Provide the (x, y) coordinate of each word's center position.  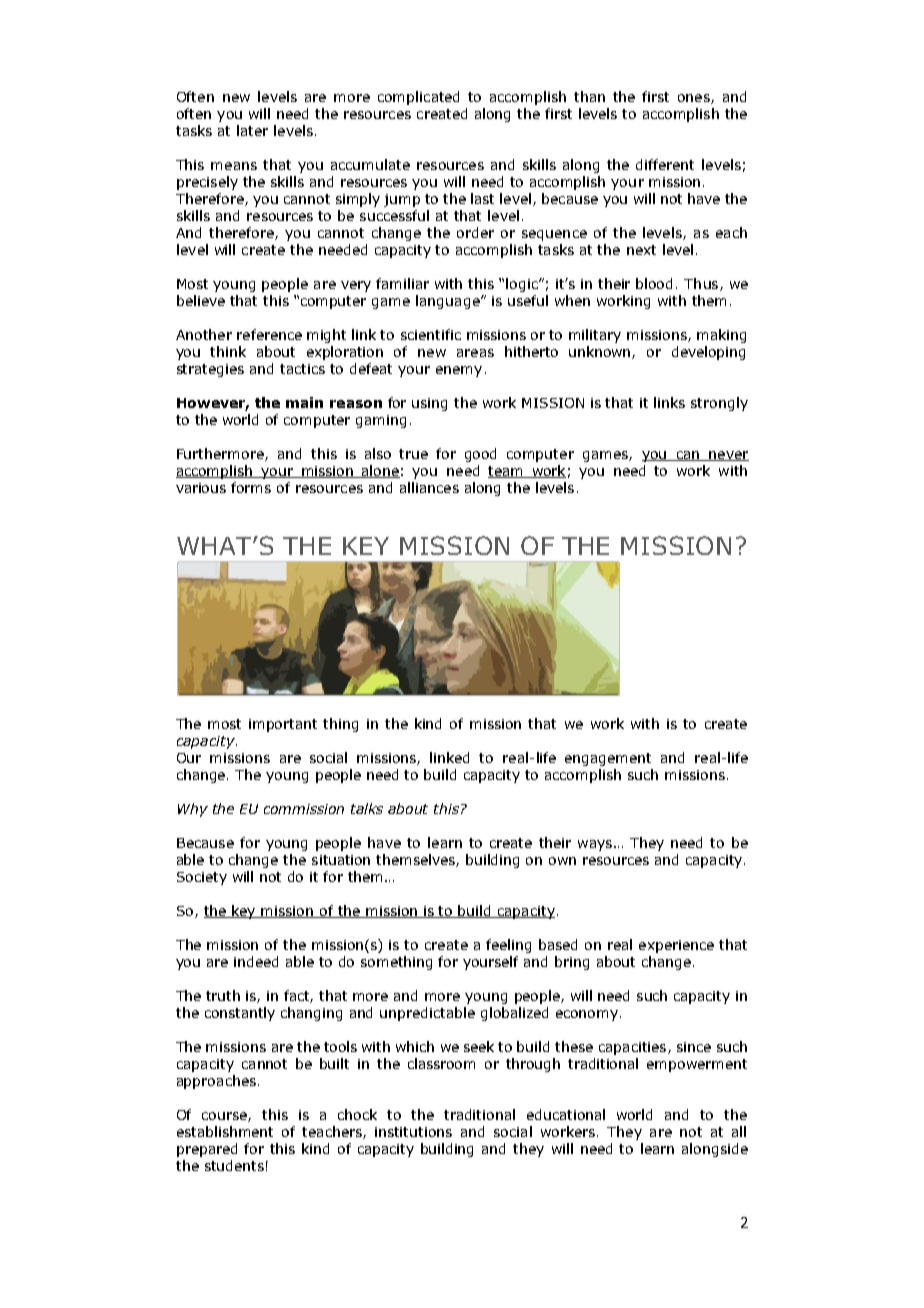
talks (367, 808)
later (252, 130)
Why (193, 810)
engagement (608, 759)
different (665, 164)
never (728, 456)
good (480, 455)
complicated (418, 98)
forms (251, 487)
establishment (225, 1131)
